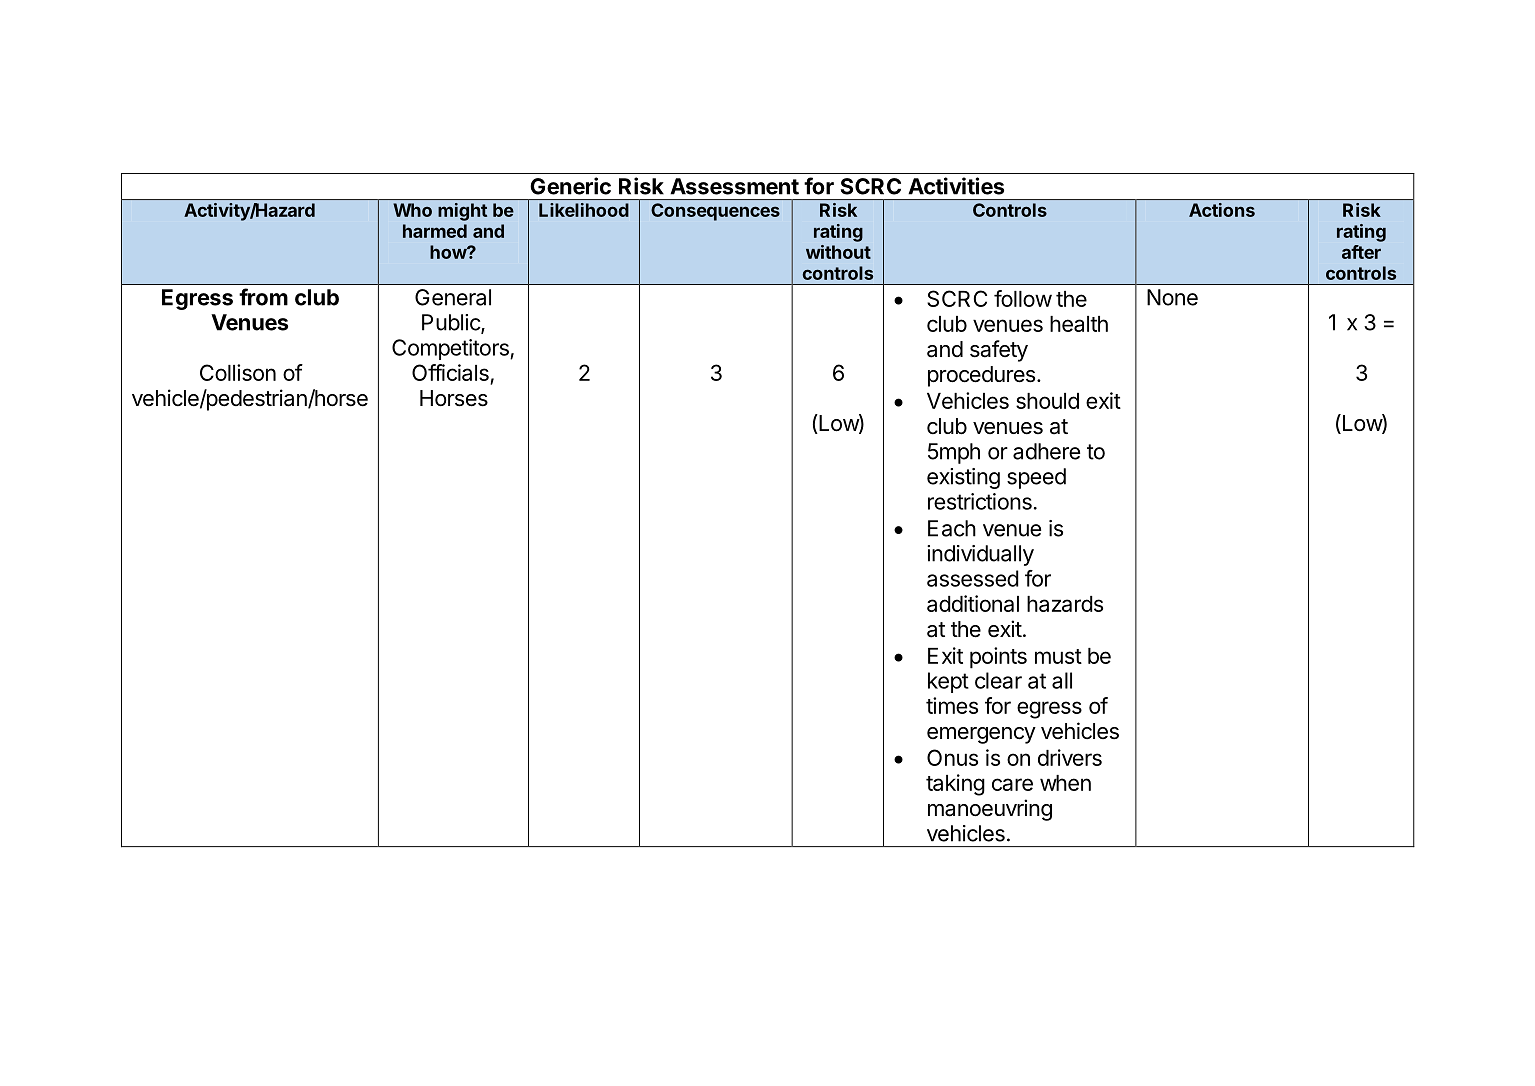 The width and height of the screenshot is (1535, 1086). I want to click on Actions, so click(1222, 210).
